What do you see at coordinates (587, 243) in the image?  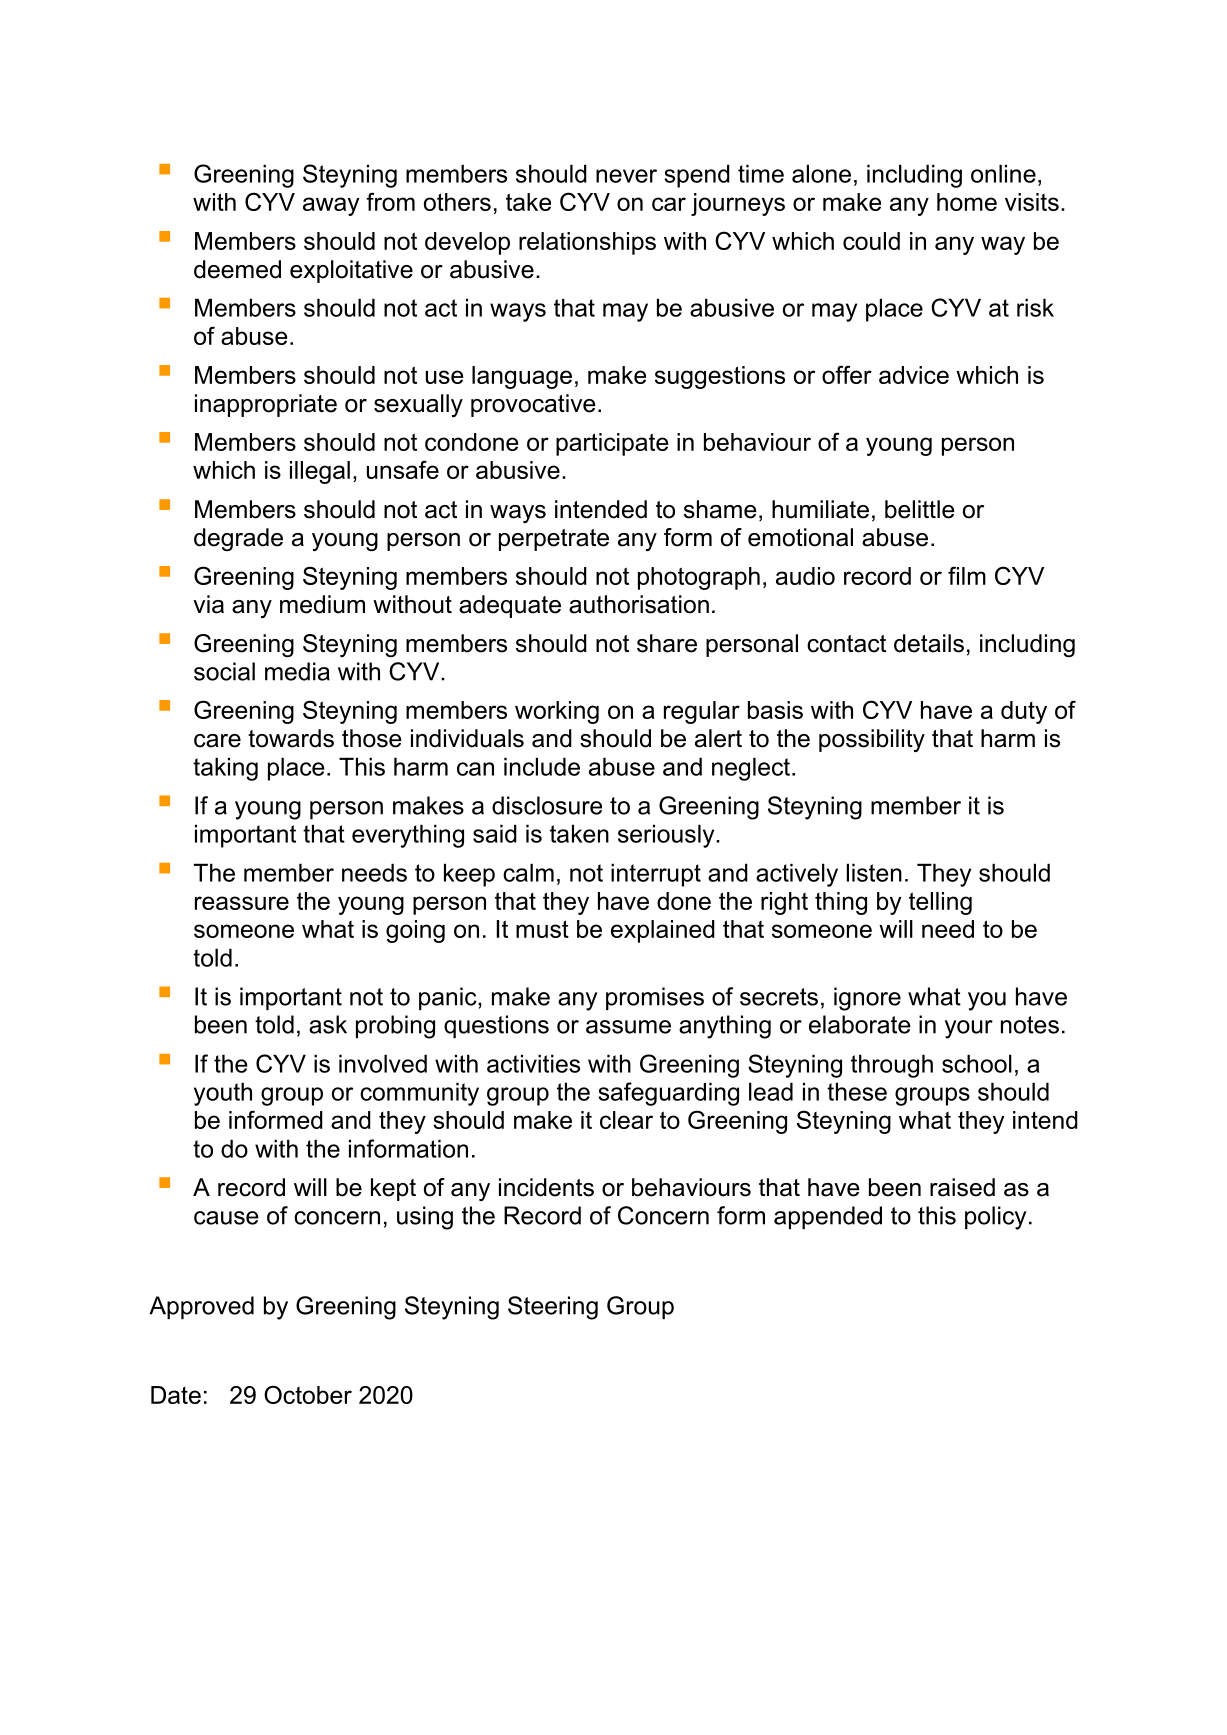 I see `relationships` at bounding box center [587, 243].
